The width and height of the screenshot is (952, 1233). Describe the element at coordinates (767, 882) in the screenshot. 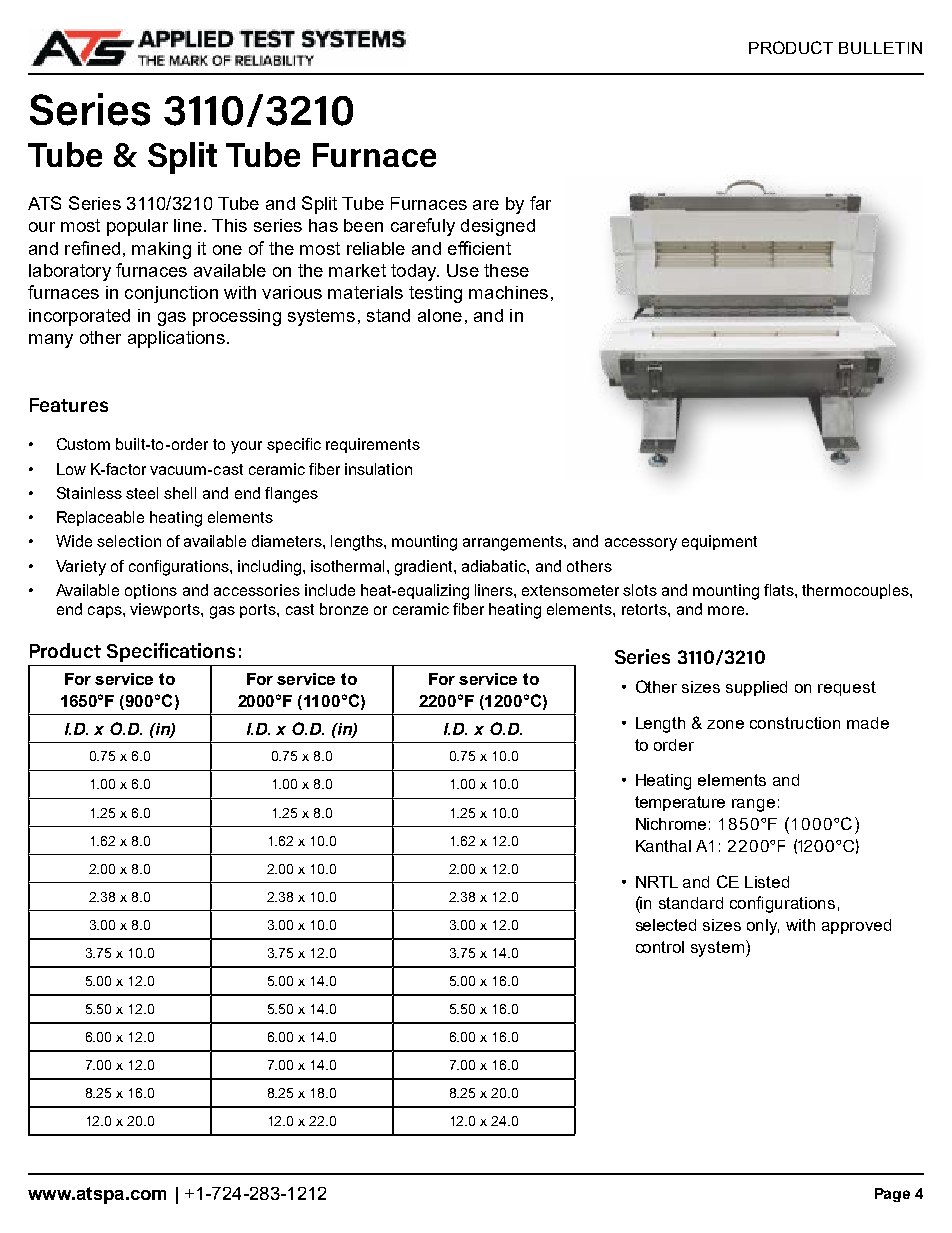

I see `Listed` at that location.
